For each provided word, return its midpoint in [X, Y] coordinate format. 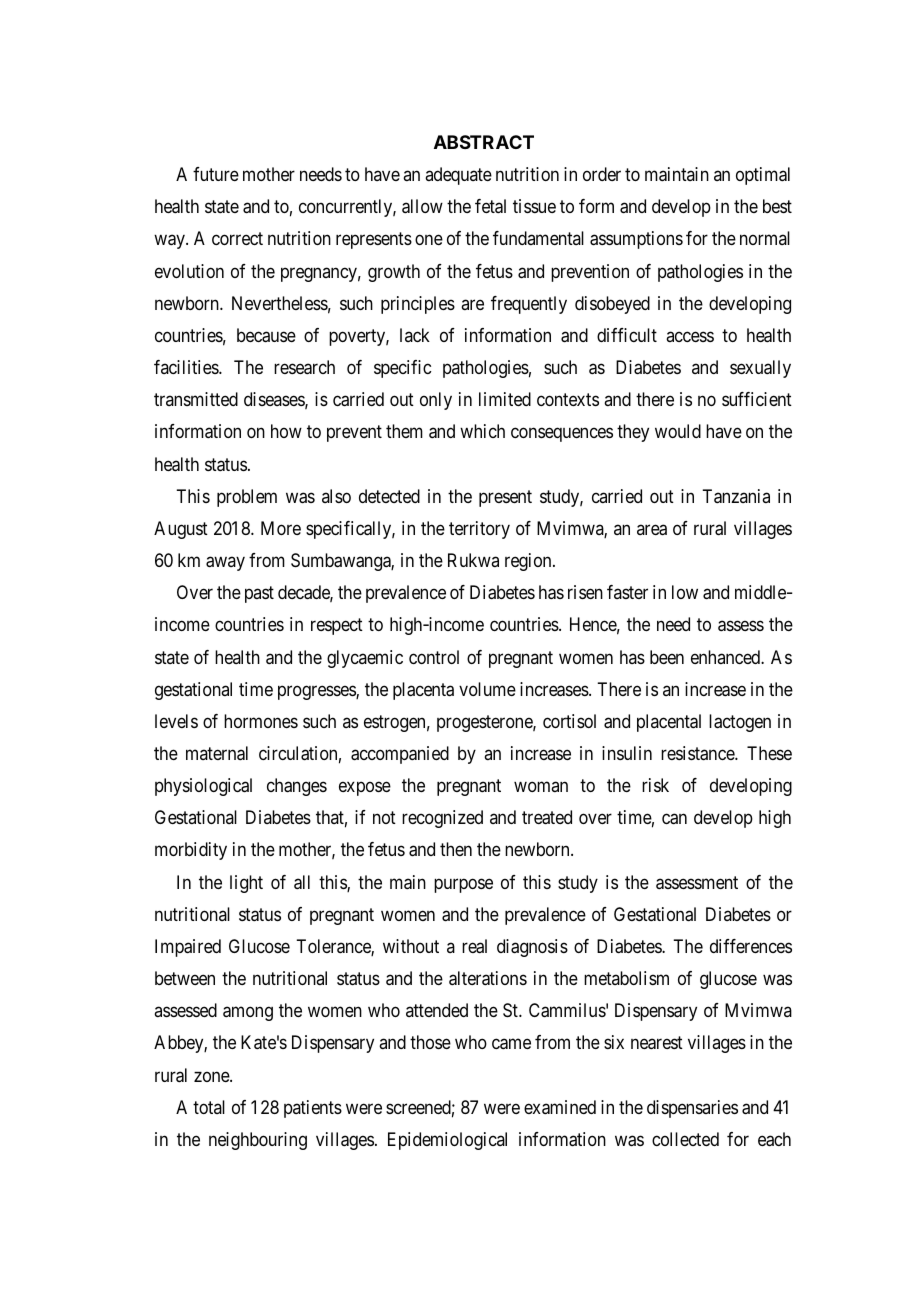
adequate [458, 176]
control [434, 657]
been [667, 657]
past [259, 595]
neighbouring [258, 1141]
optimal [763, 176]
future [216, 174]
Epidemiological [447, 1141]
